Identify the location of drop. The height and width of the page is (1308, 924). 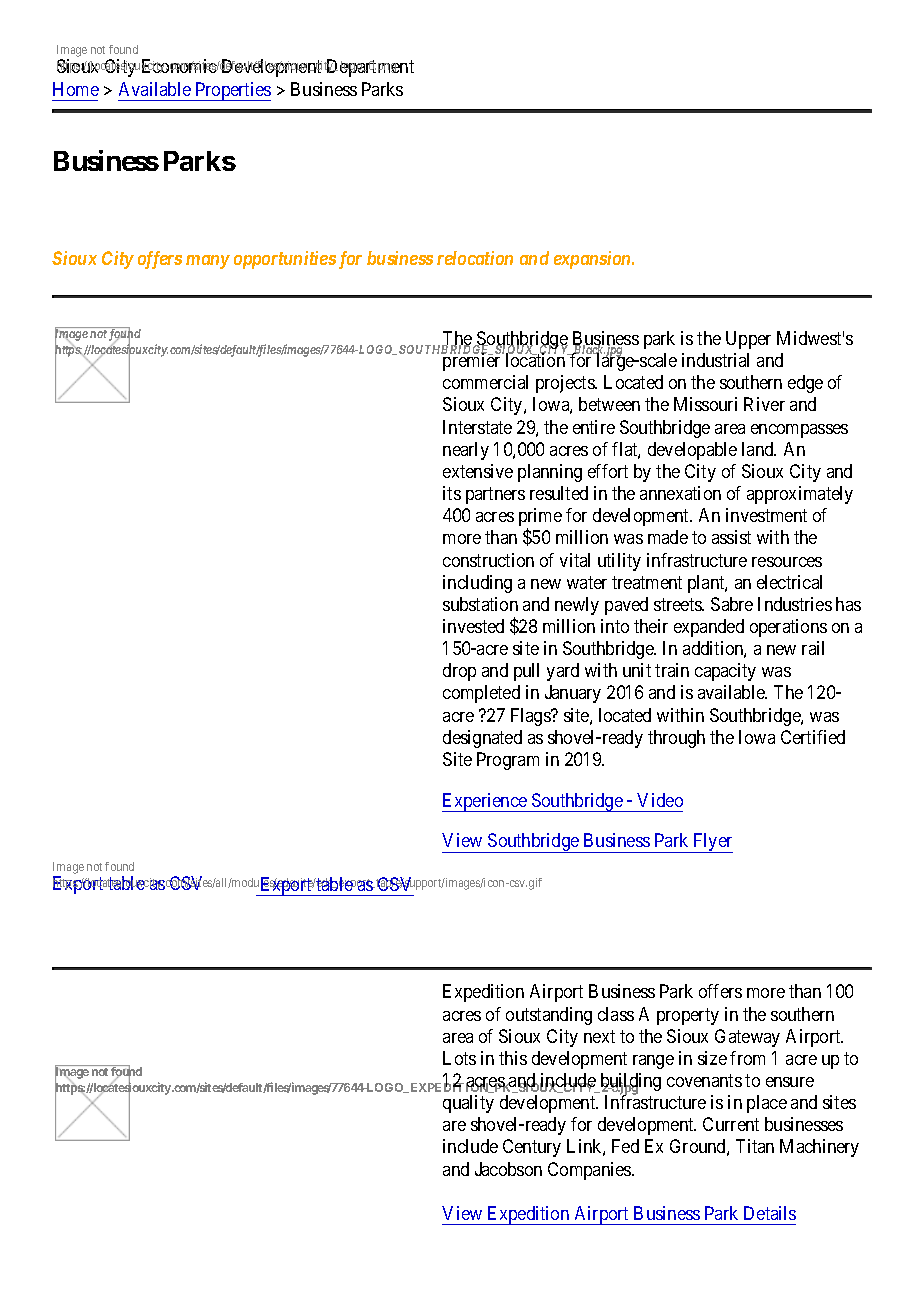
(459, 672).
